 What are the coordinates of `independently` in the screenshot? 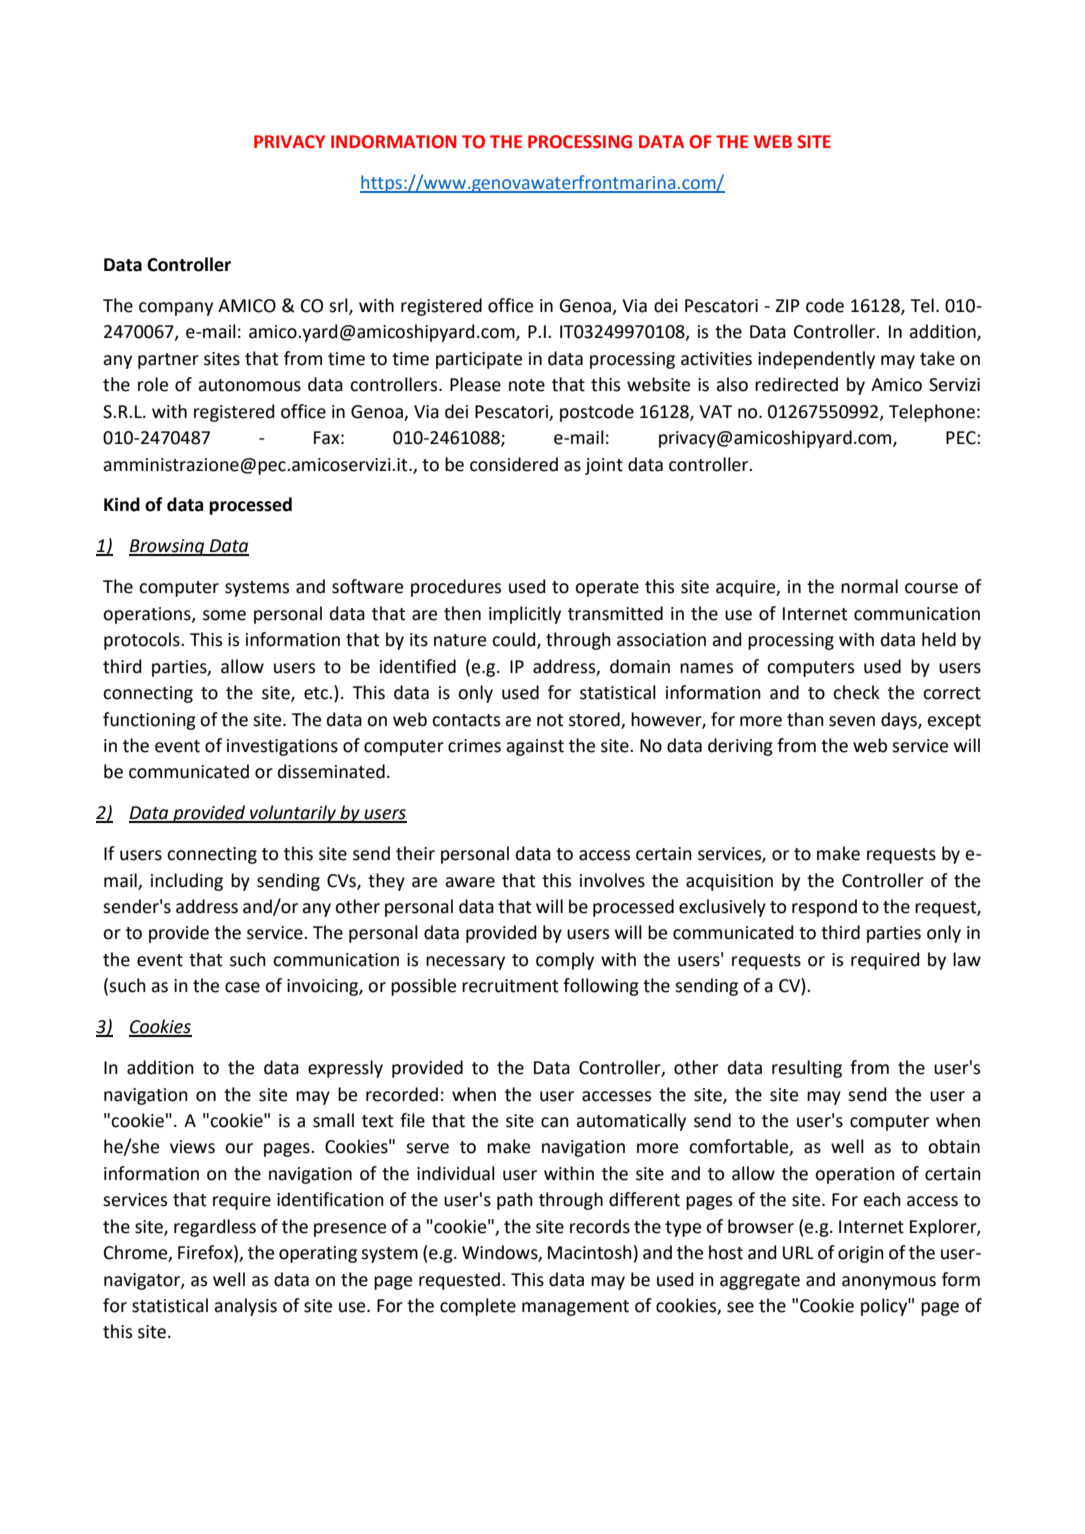 It's located at (816, 360).
